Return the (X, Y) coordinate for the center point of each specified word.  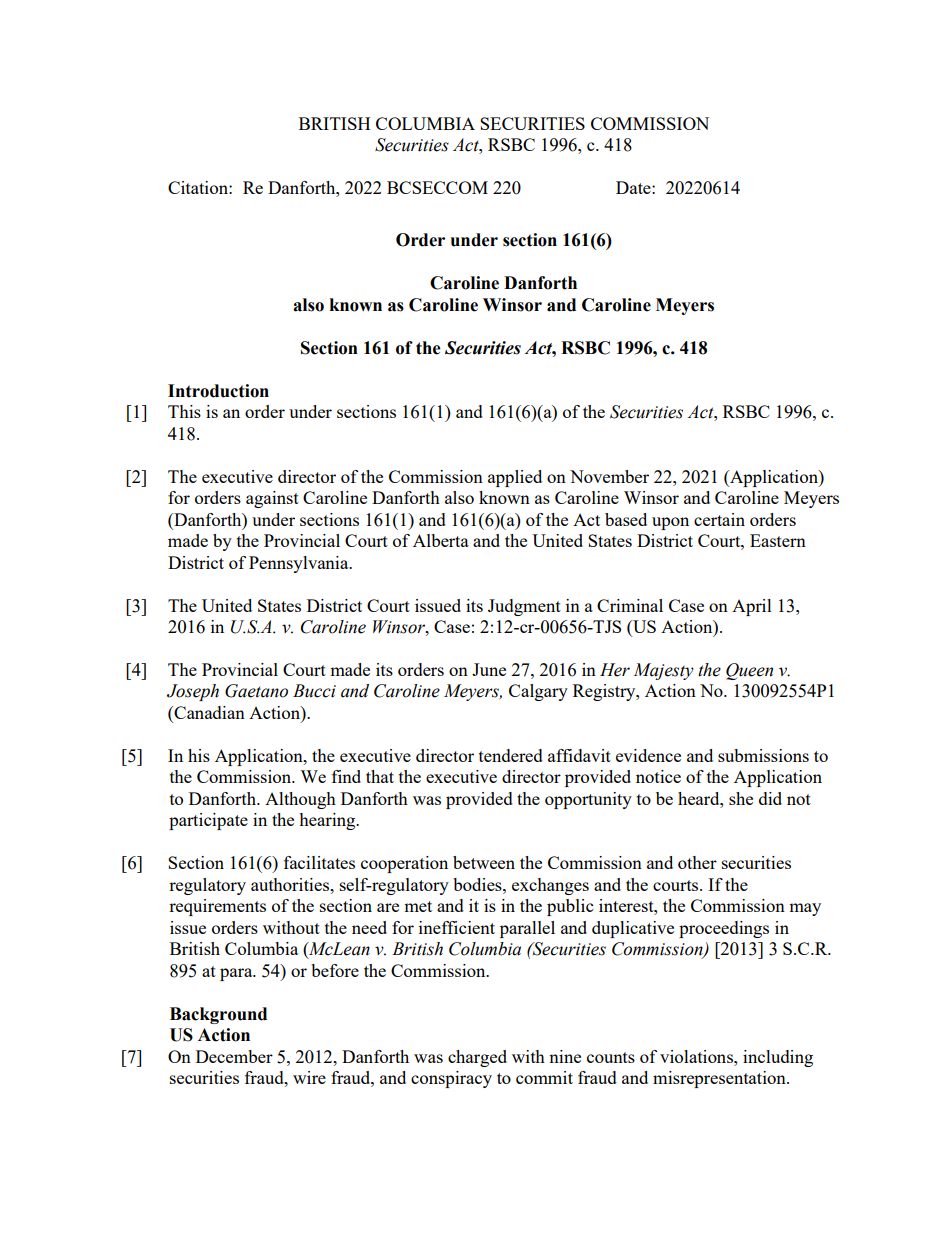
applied (515, 478)
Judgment (524, 607)
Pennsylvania (300, 564)
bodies (478, 884)
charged (477, 1058)
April (752, 607)
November (609, 476)
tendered (511, 755)
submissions (763, 755)
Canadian (208, 714)
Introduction (218, 391)
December (234, 1056)
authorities (291, 884)
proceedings (724, 929)
